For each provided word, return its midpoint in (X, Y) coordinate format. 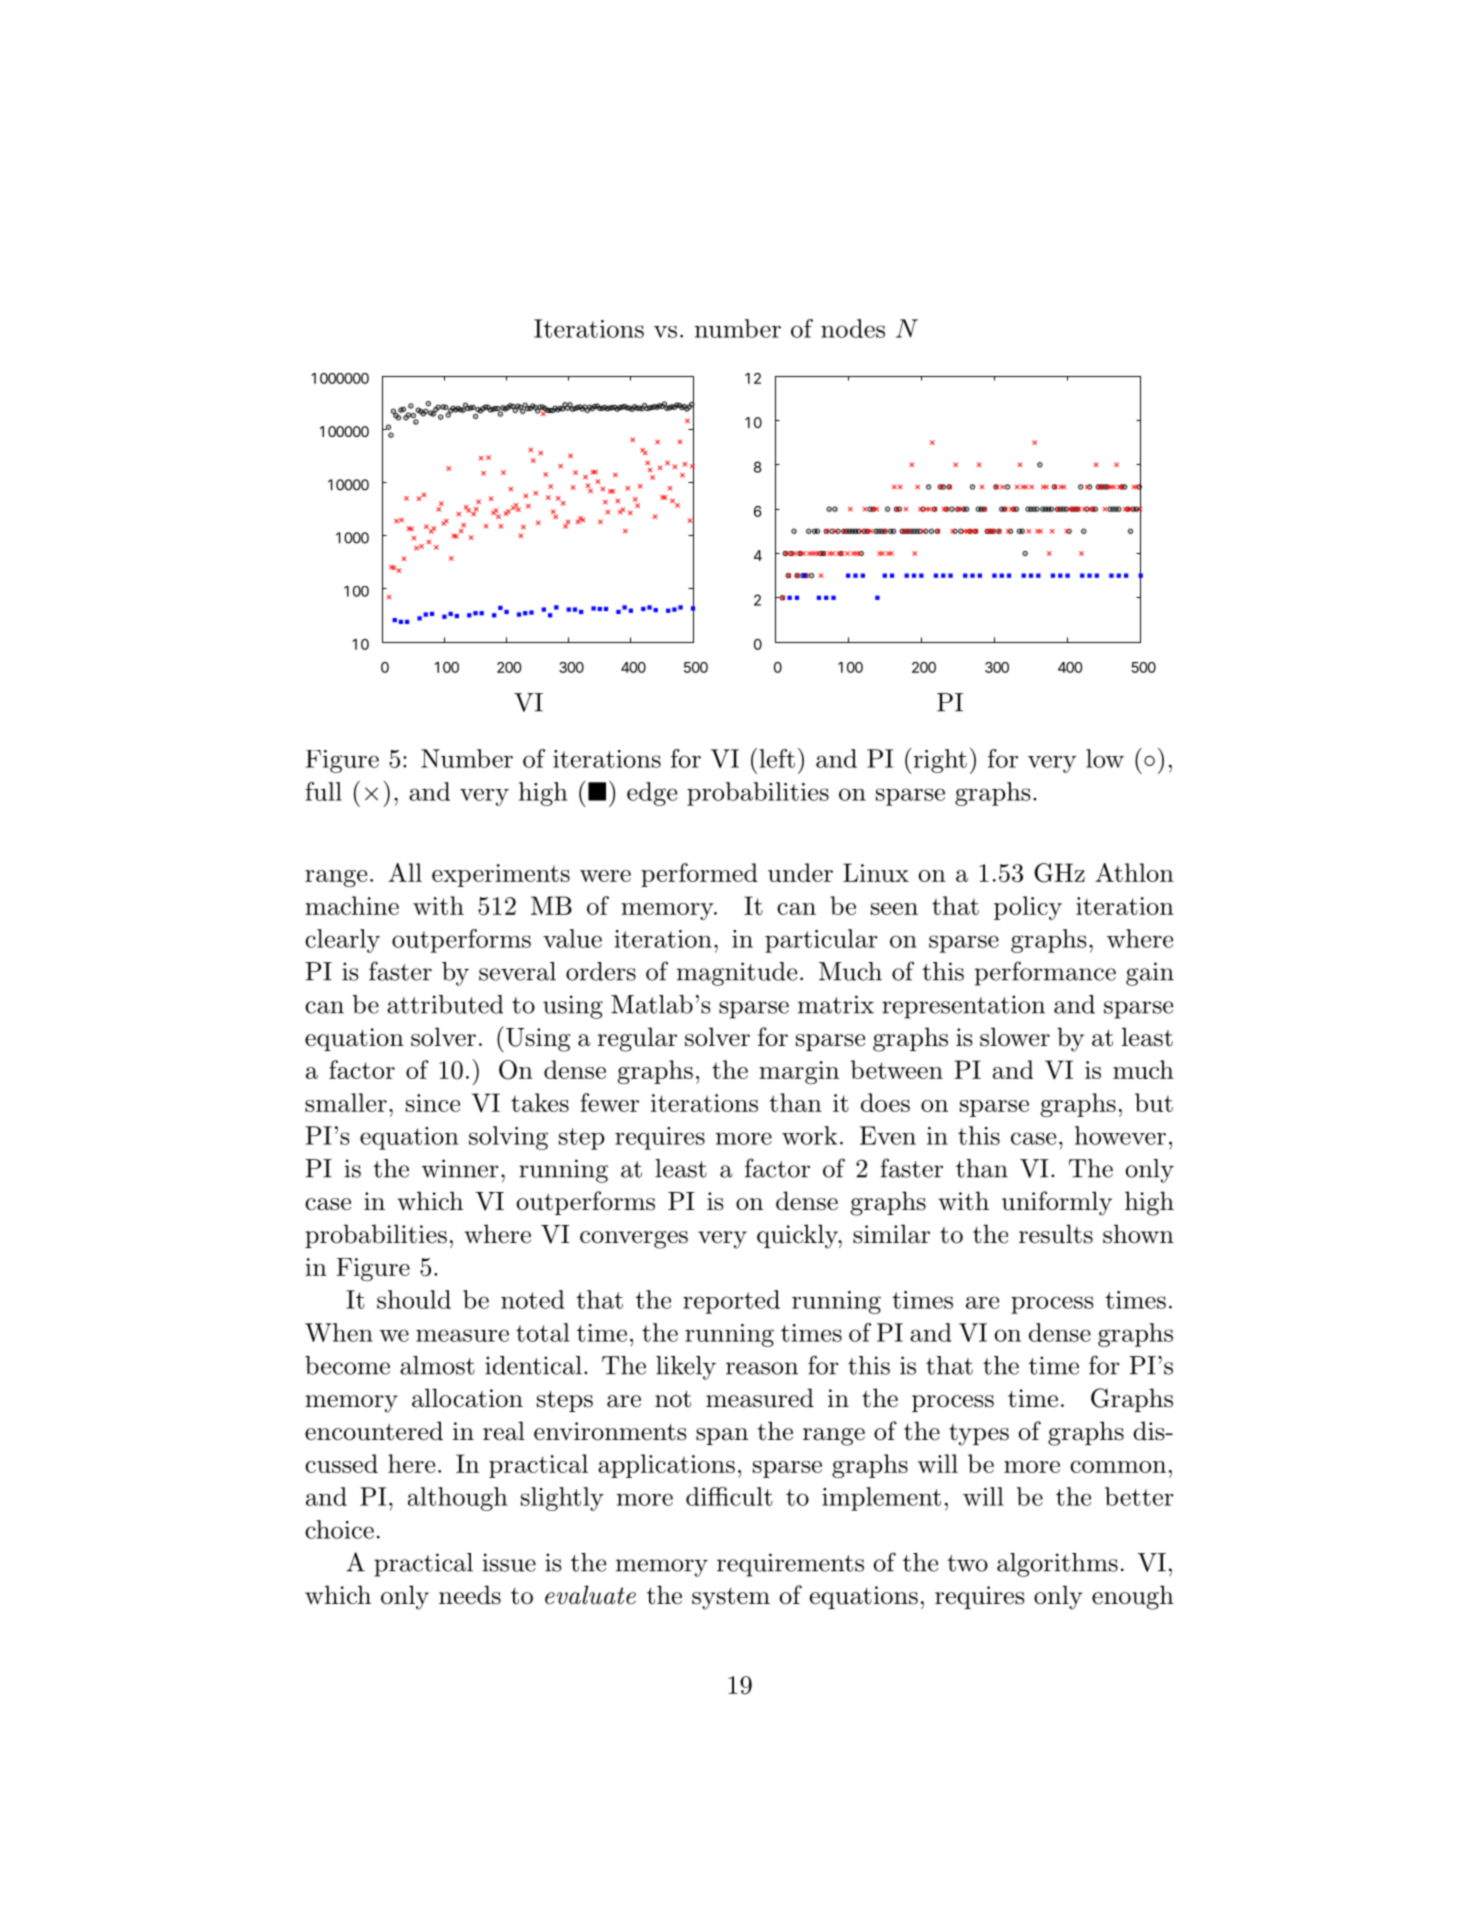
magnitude (737, 974)
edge (652, 794)
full (323, 791)
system (731, 1599)
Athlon (1134, 872)
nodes (853, 328)
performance (1045, 973)
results (1056, 1234)
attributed (445, 1004)
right (939, 761)
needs (470, 1595)
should (414, 1299)
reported (731, 1302)
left (777, 758)
